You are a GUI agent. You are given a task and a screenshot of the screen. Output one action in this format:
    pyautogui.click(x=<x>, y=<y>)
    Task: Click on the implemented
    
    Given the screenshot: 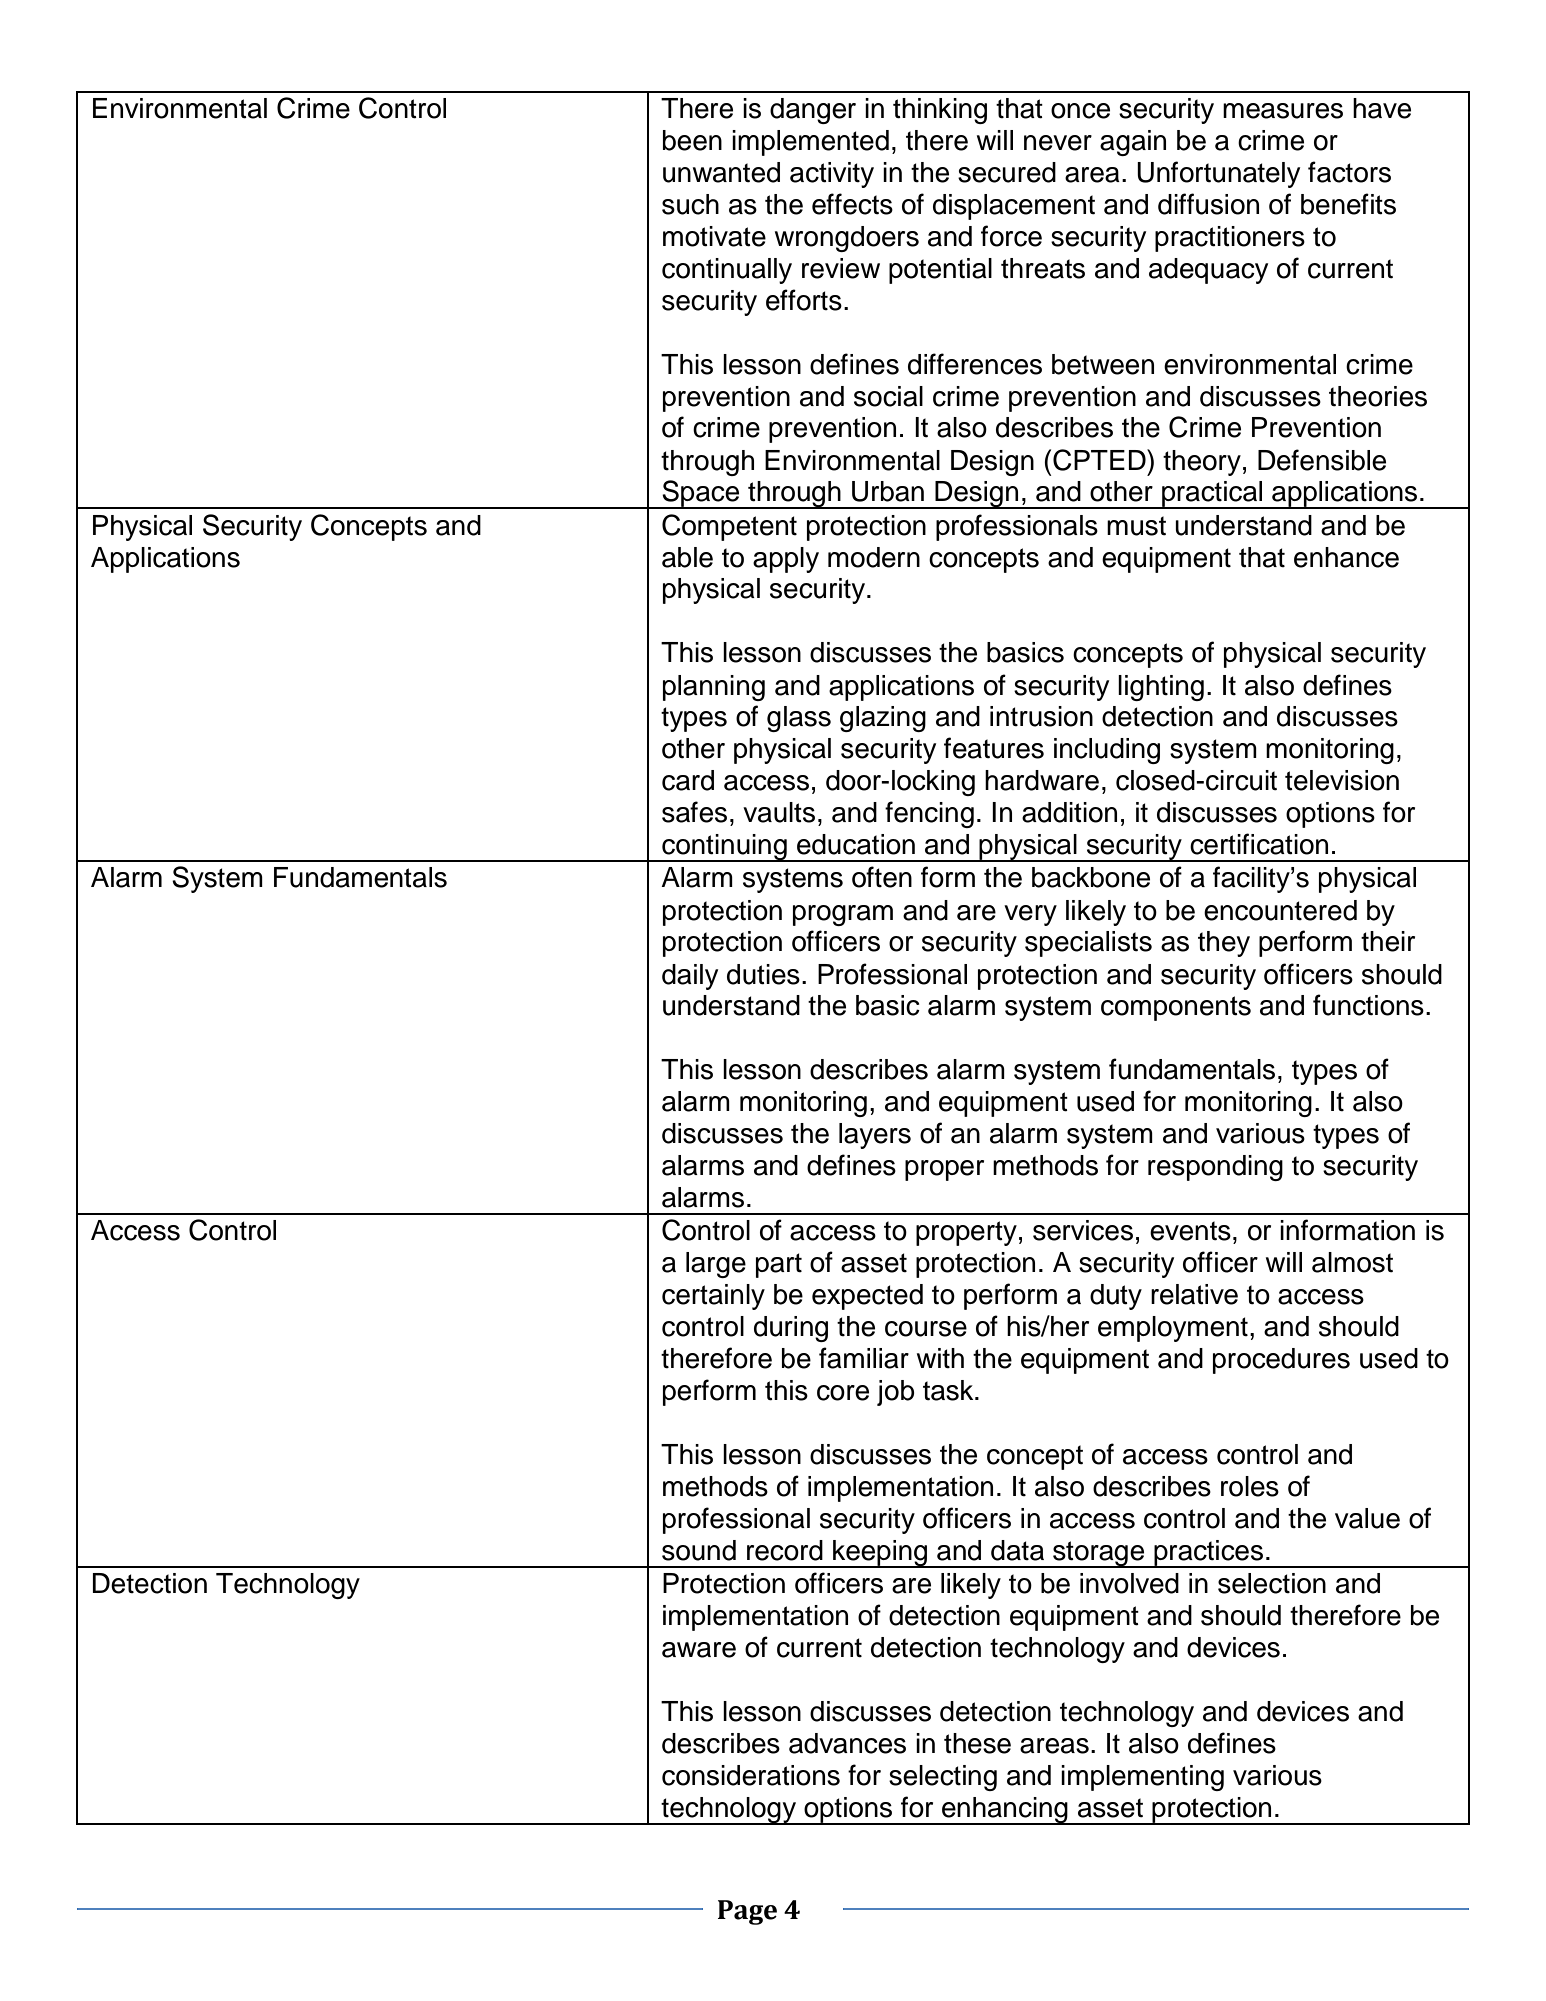 What is the action you would take?
    pyautogui.click(x=810, y=143)
